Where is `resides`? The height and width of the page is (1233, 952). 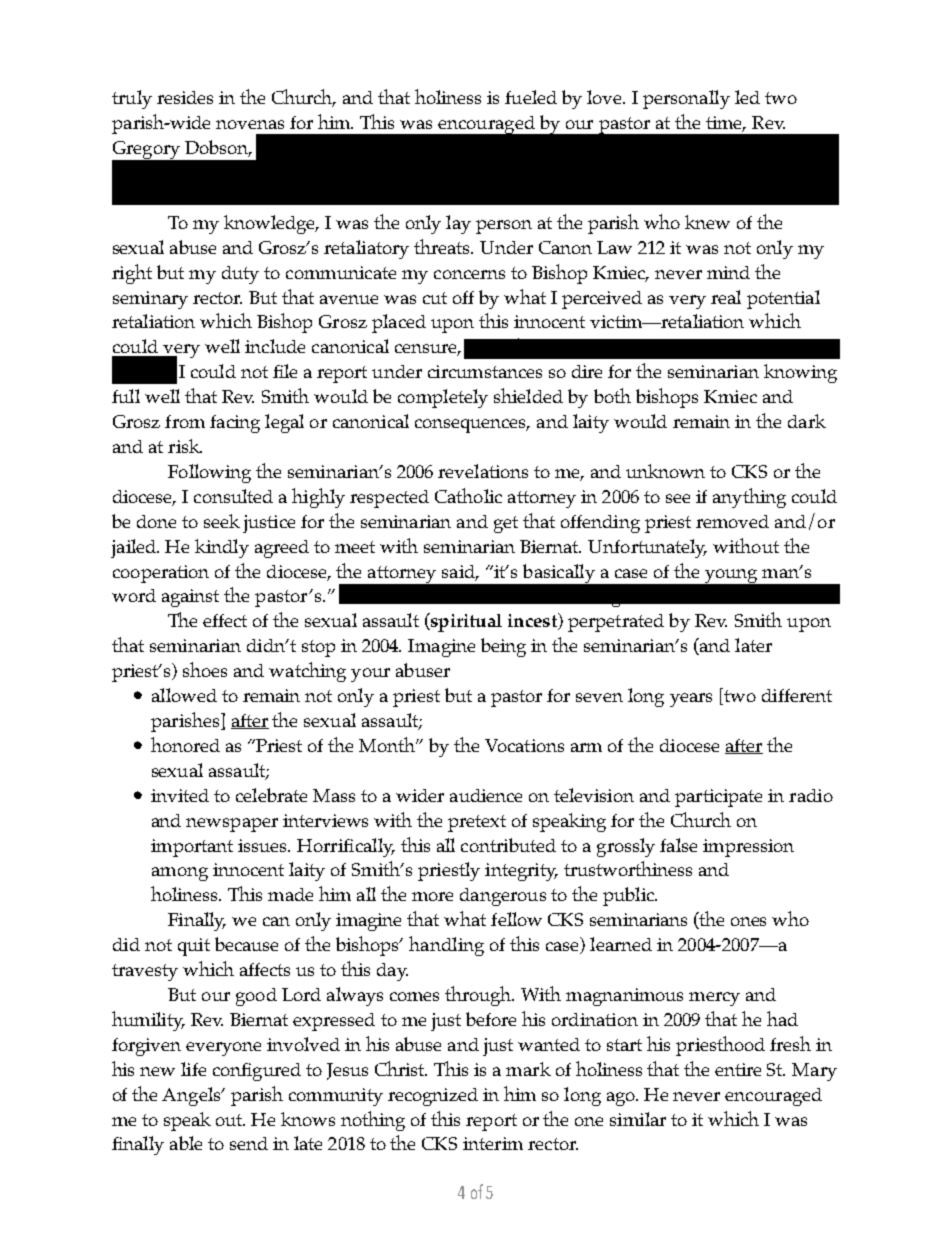
resides is located at coordinates (185, 97).
